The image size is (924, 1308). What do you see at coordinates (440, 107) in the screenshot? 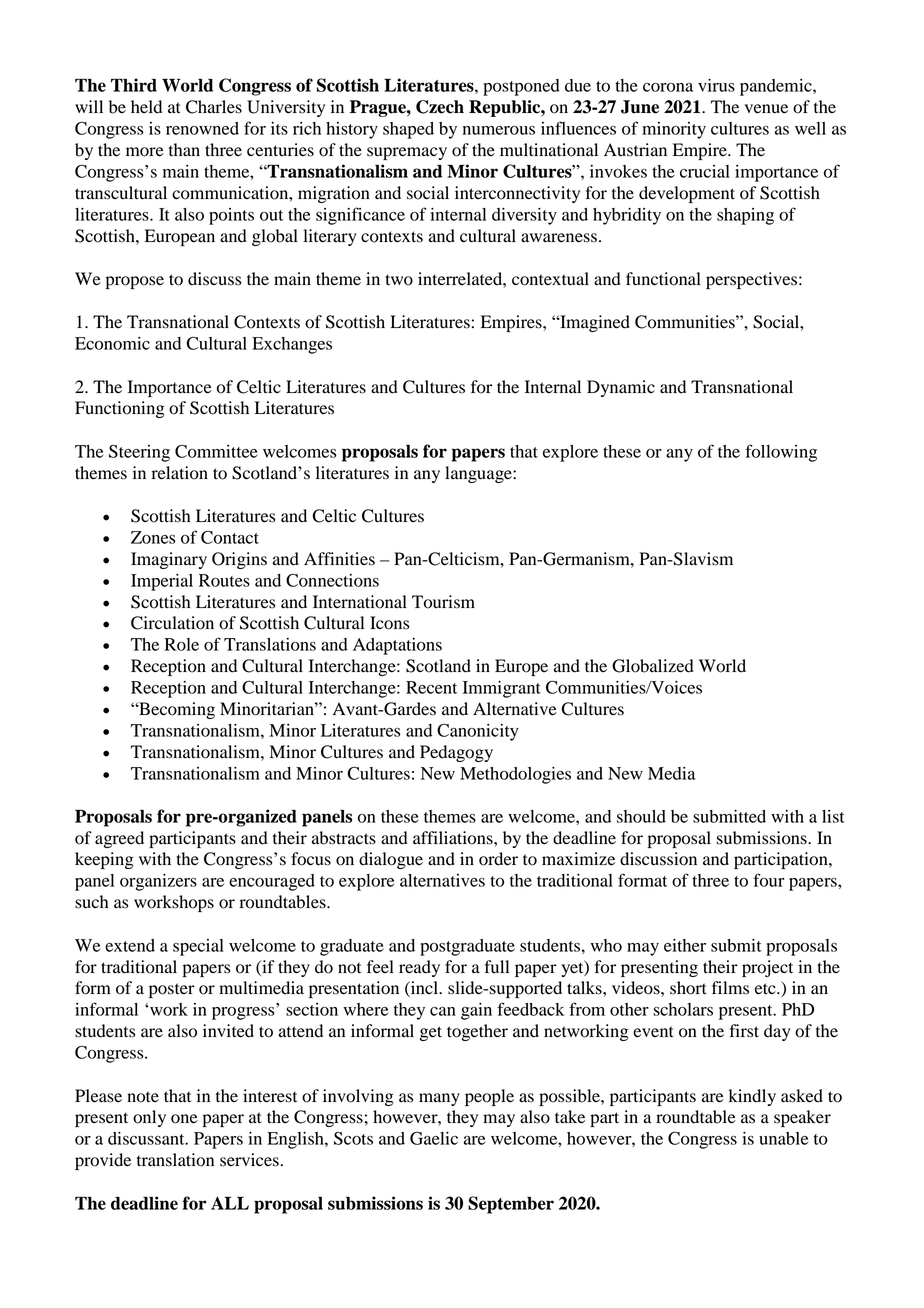
I see `Czech` at bounding box center [440, 107].
